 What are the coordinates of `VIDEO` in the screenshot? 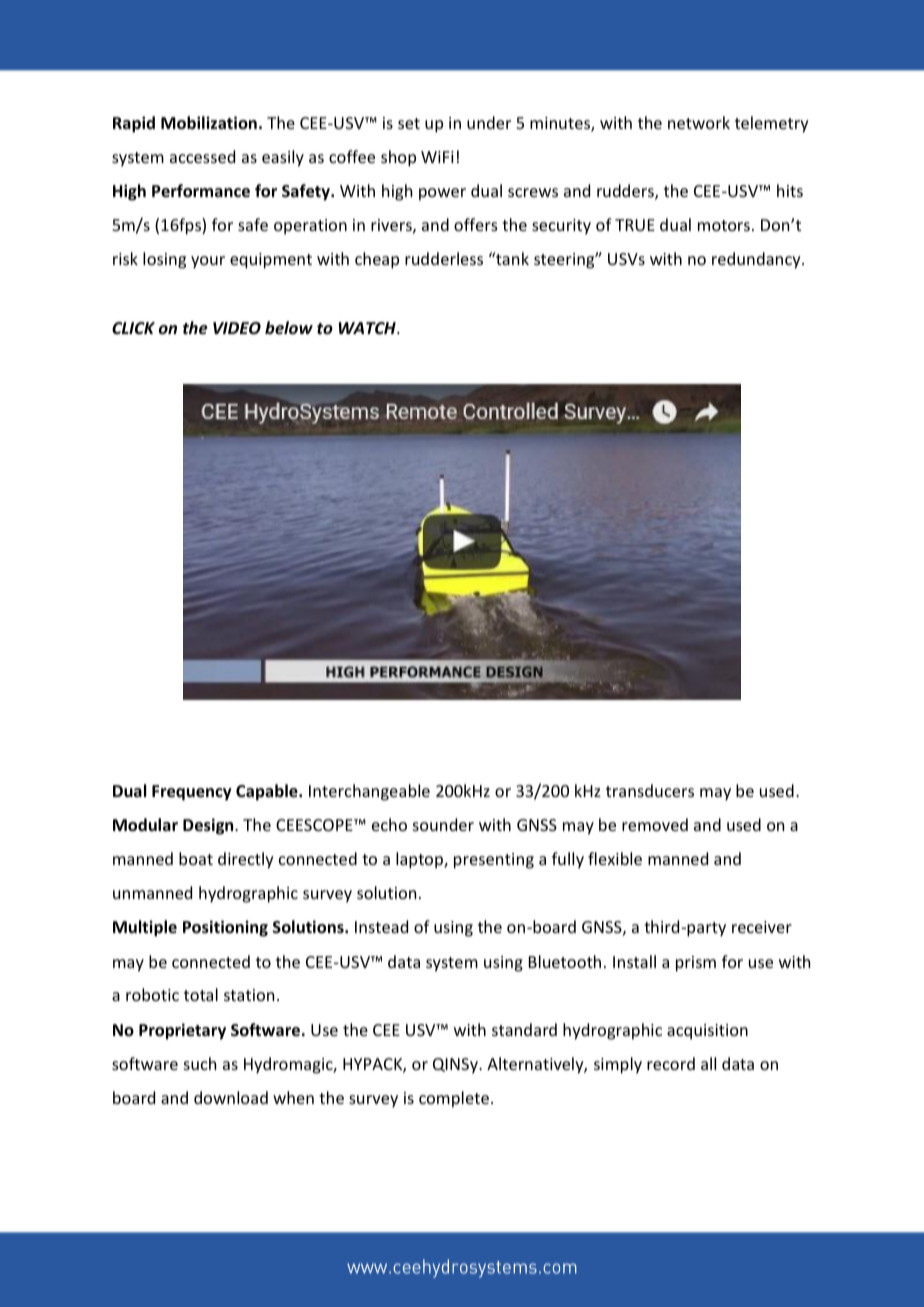 It's located at (237, 328).
